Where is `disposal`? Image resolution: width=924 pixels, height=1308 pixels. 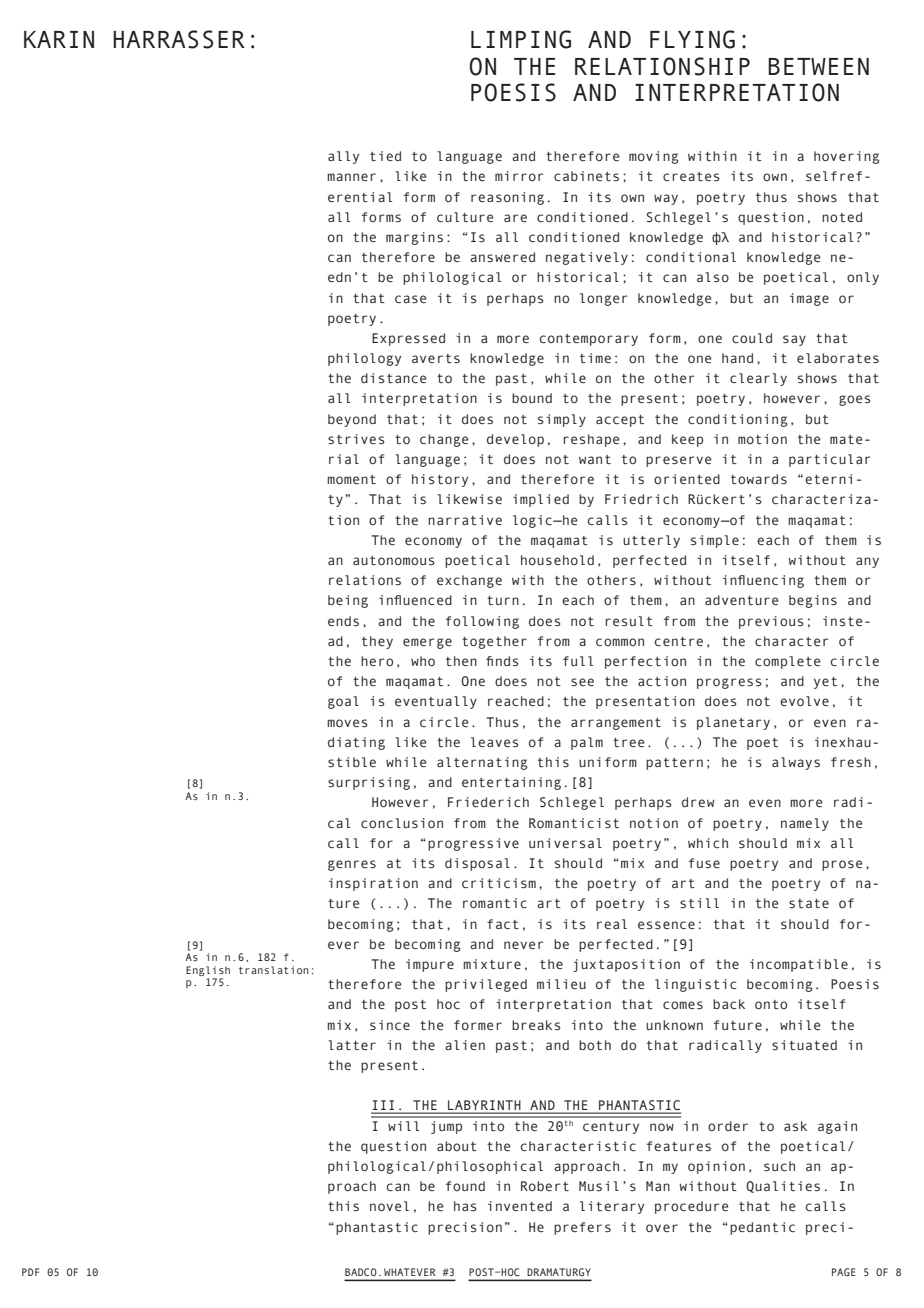
disposal is located at coordinates (477, 864).
